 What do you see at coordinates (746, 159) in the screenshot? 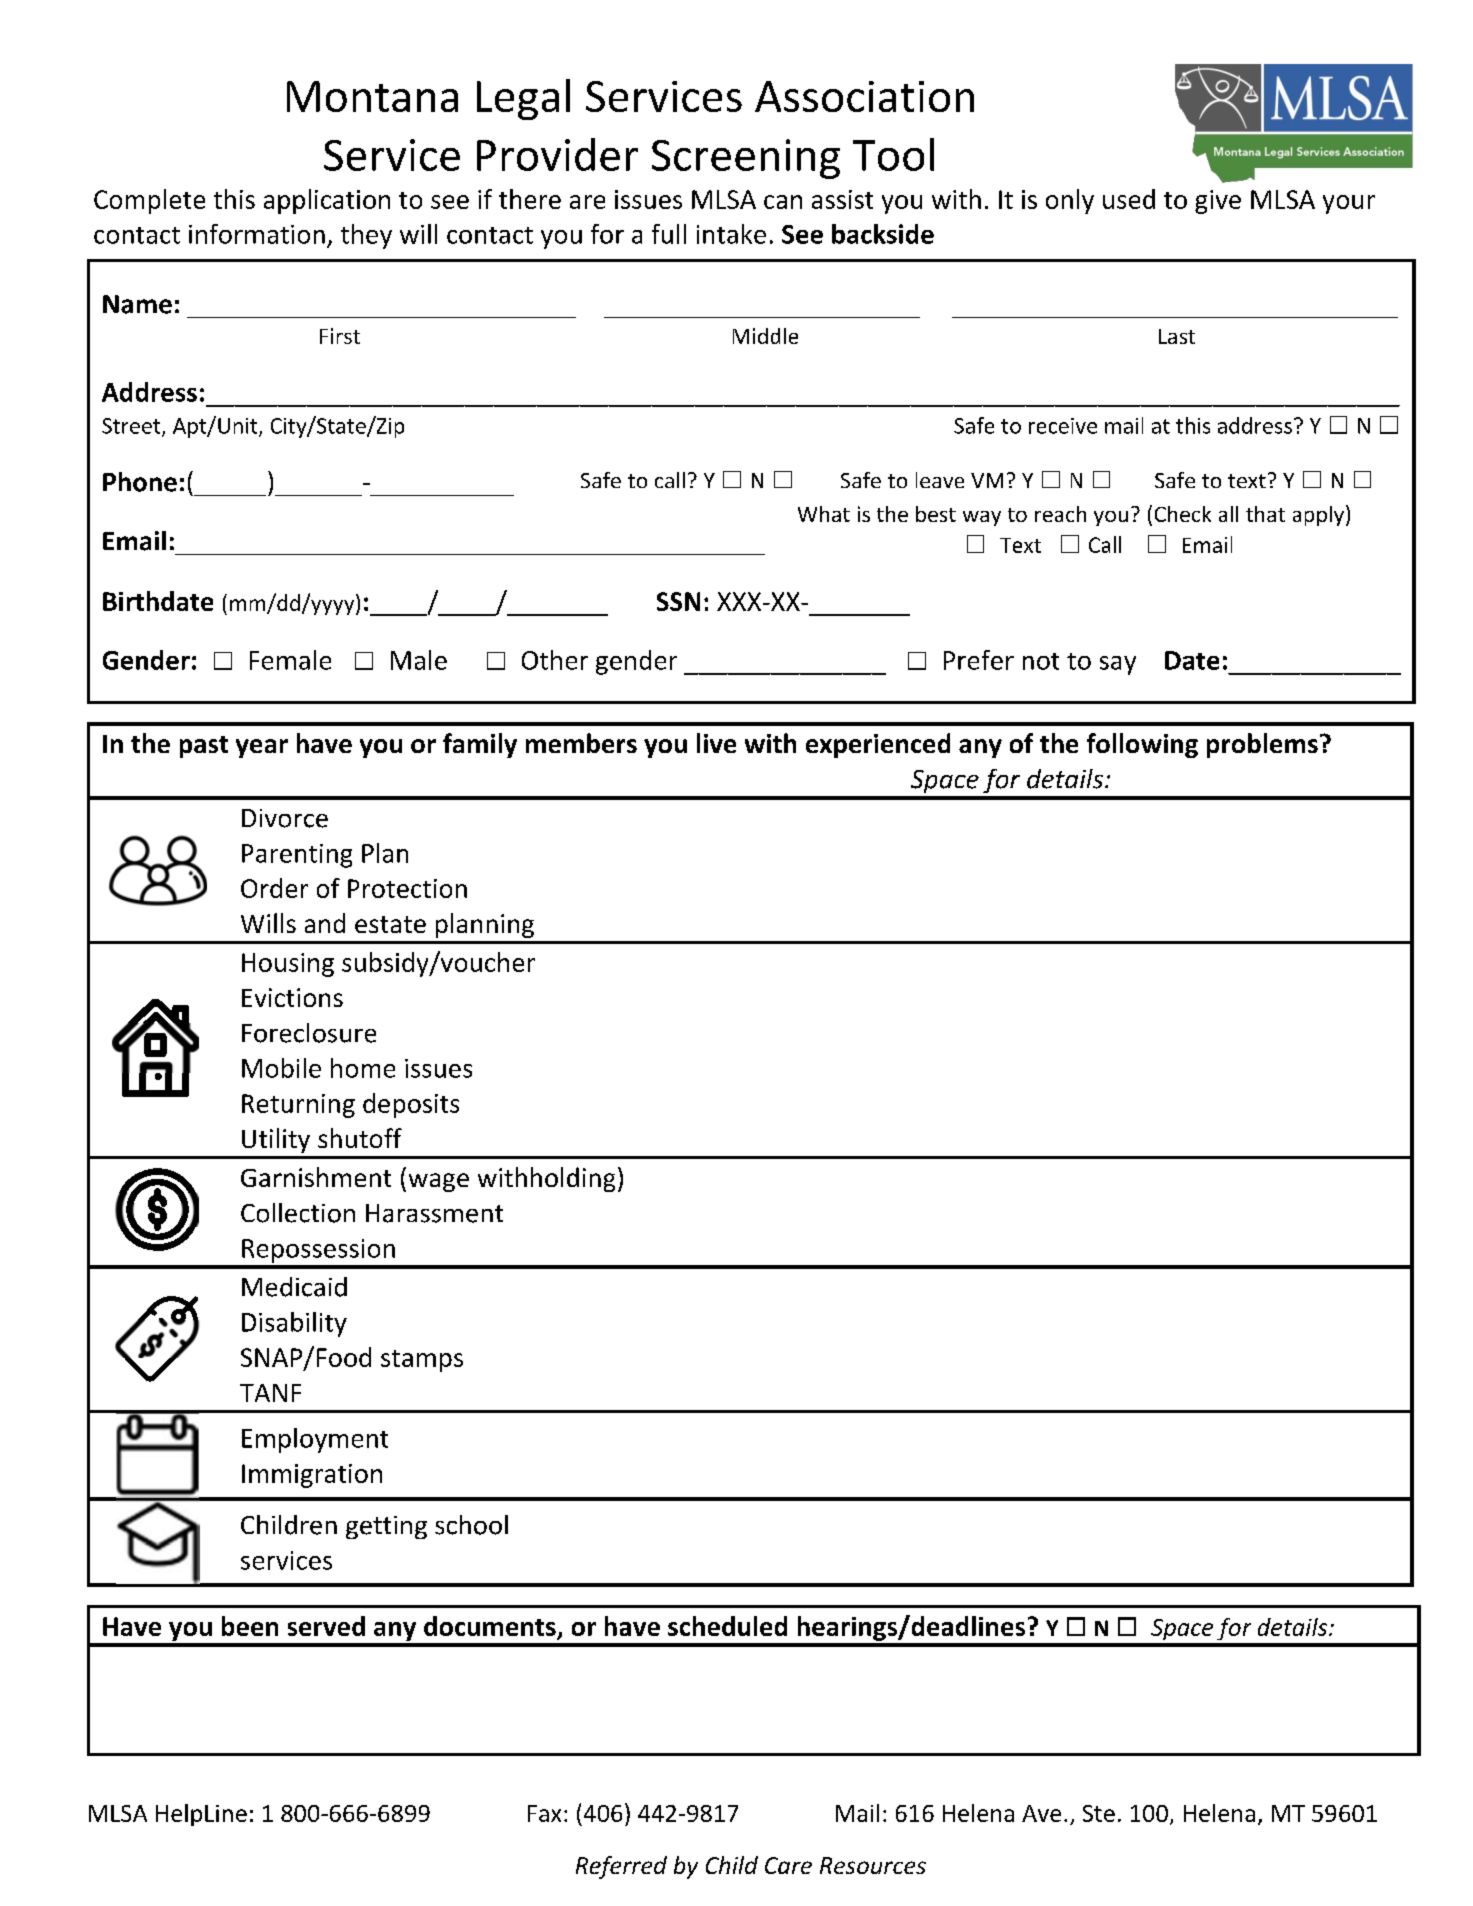
I see `Screening` at bounding box center [746, 159].
